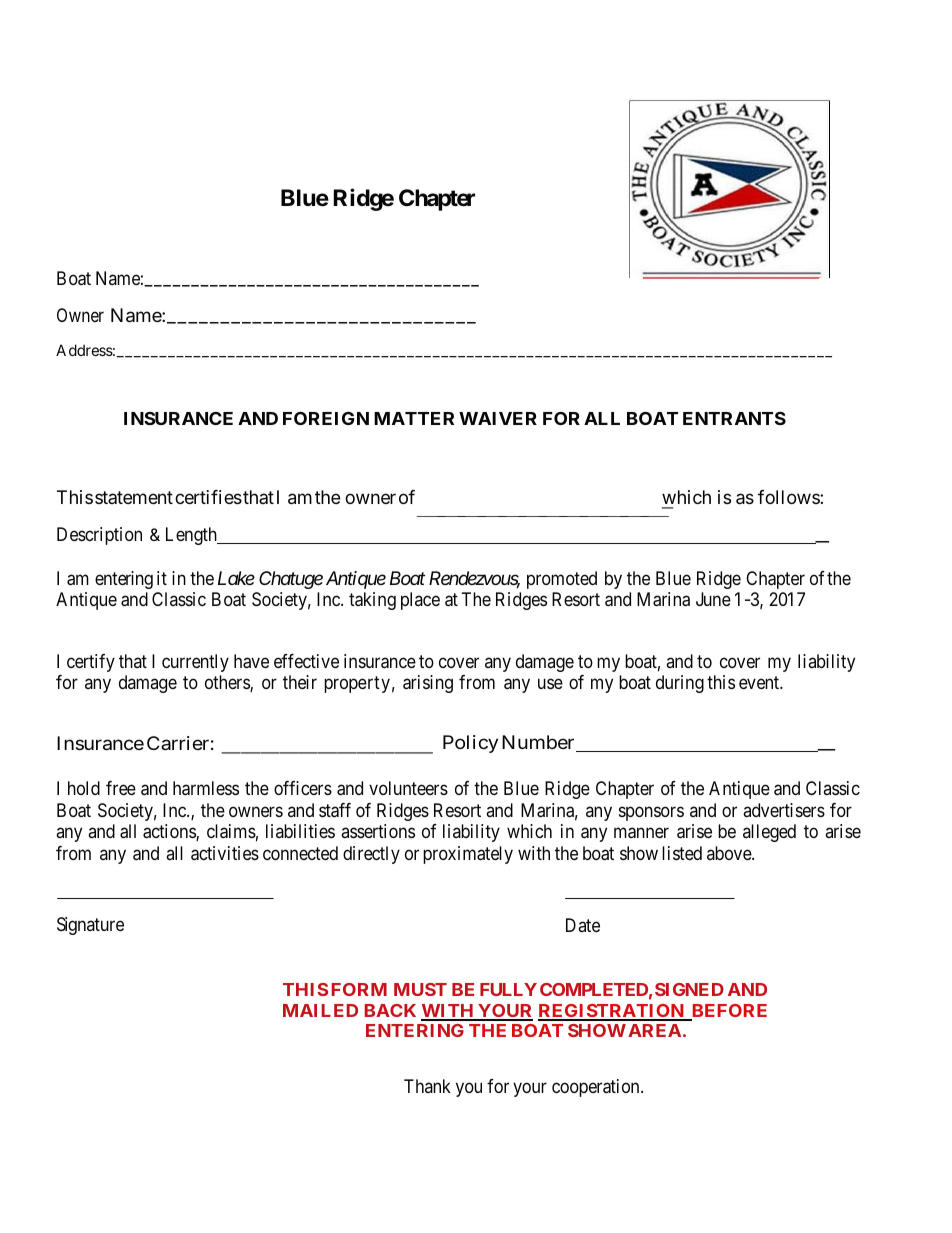  What do you see at coordinates (789, 497) in the screenshot?
I see `follows` at bounding box center [789, 497].
